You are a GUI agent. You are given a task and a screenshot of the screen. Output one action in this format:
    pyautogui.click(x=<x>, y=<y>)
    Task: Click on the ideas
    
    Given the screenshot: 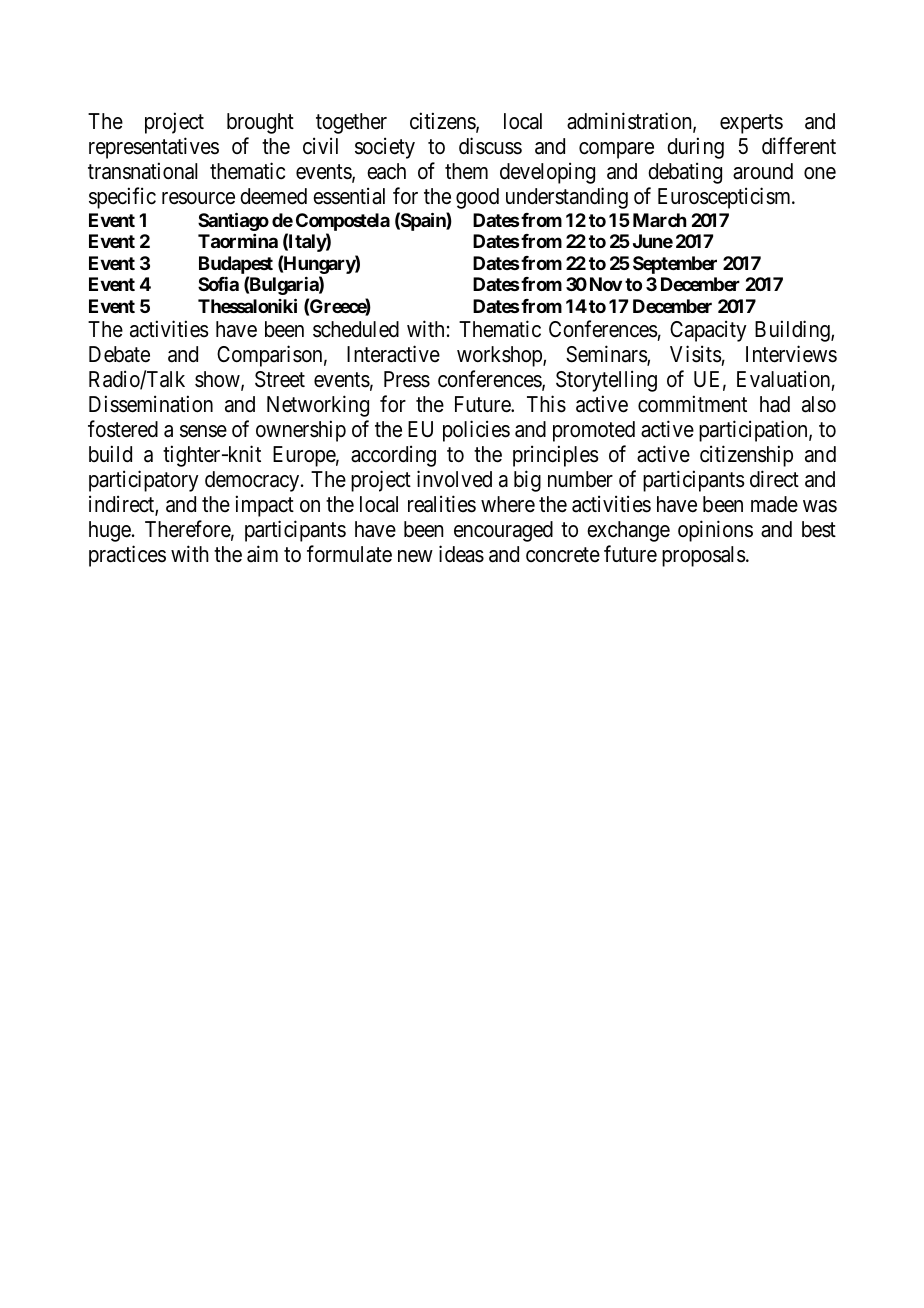 What is the action you would take?
    pyautogui.click(x=461, y=554)
